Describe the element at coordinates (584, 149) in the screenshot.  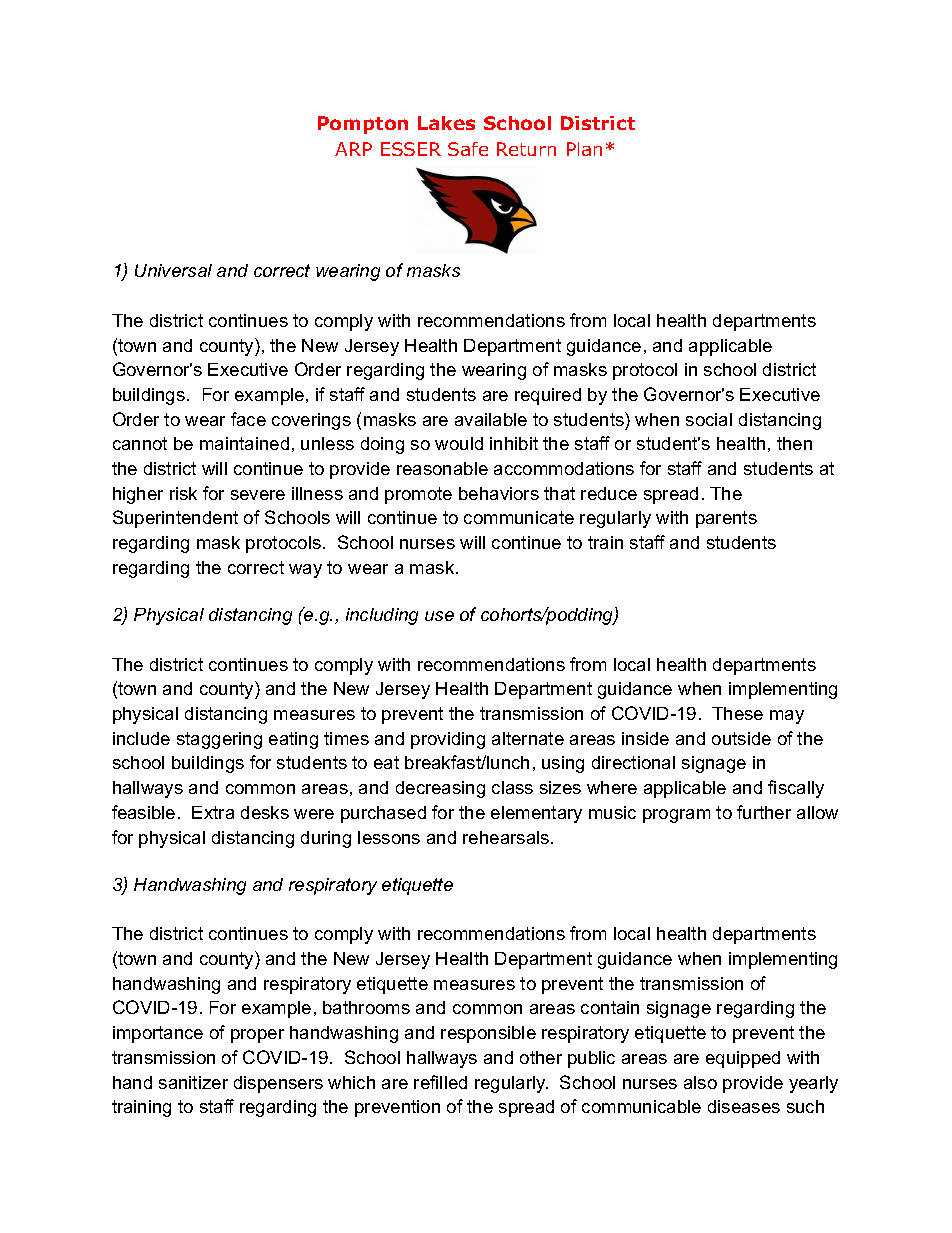
I see `Plan` at that location.
